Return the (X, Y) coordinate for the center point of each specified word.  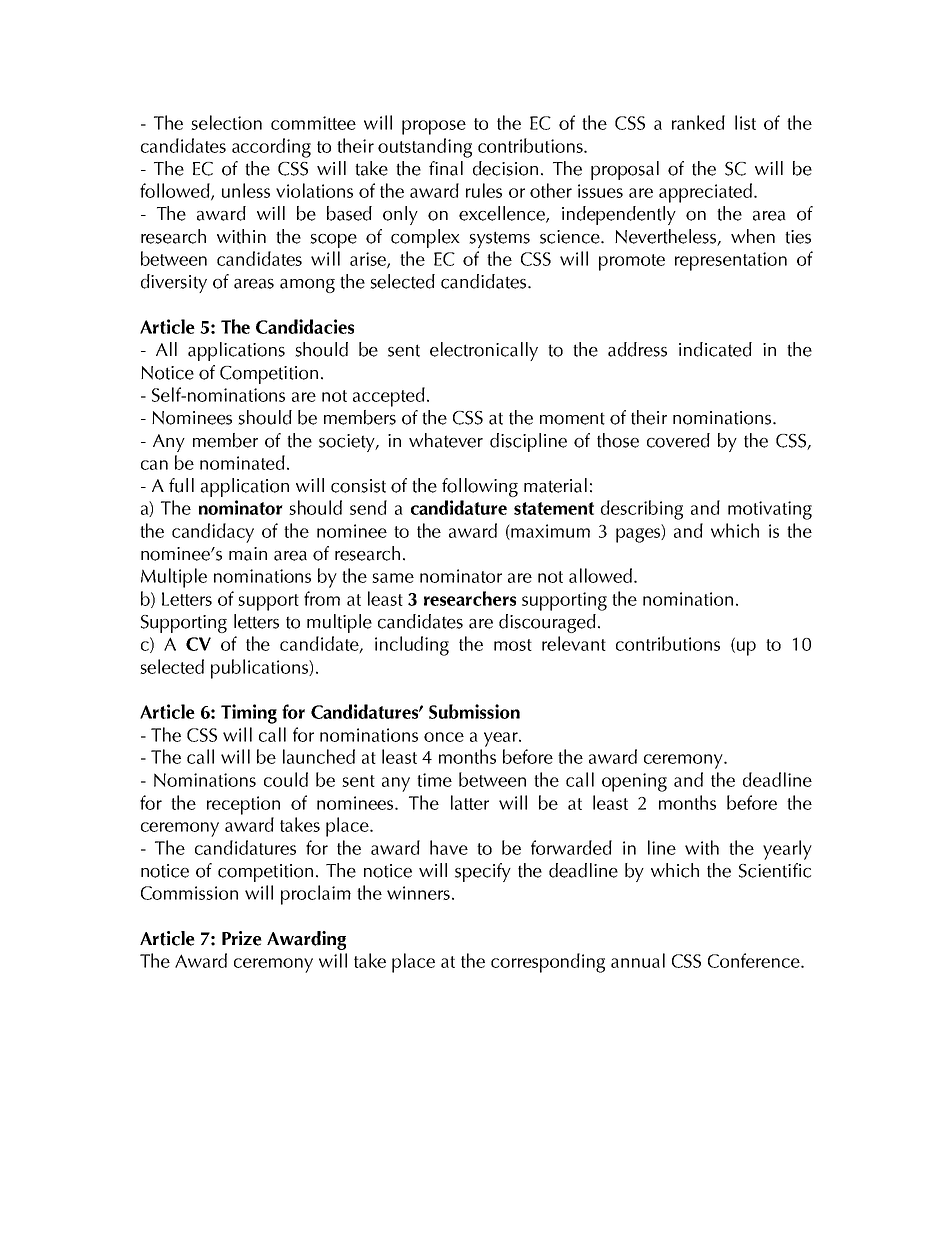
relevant (574, 643)
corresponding (548, 963)
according (271, 148)
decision (505, 168)
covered (678, 440)
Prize (242, 938)
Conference (755, 960)
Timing (249, 714)
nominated (242, 462)
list (745, 122)
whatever (446, 440)
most (513, 645)
